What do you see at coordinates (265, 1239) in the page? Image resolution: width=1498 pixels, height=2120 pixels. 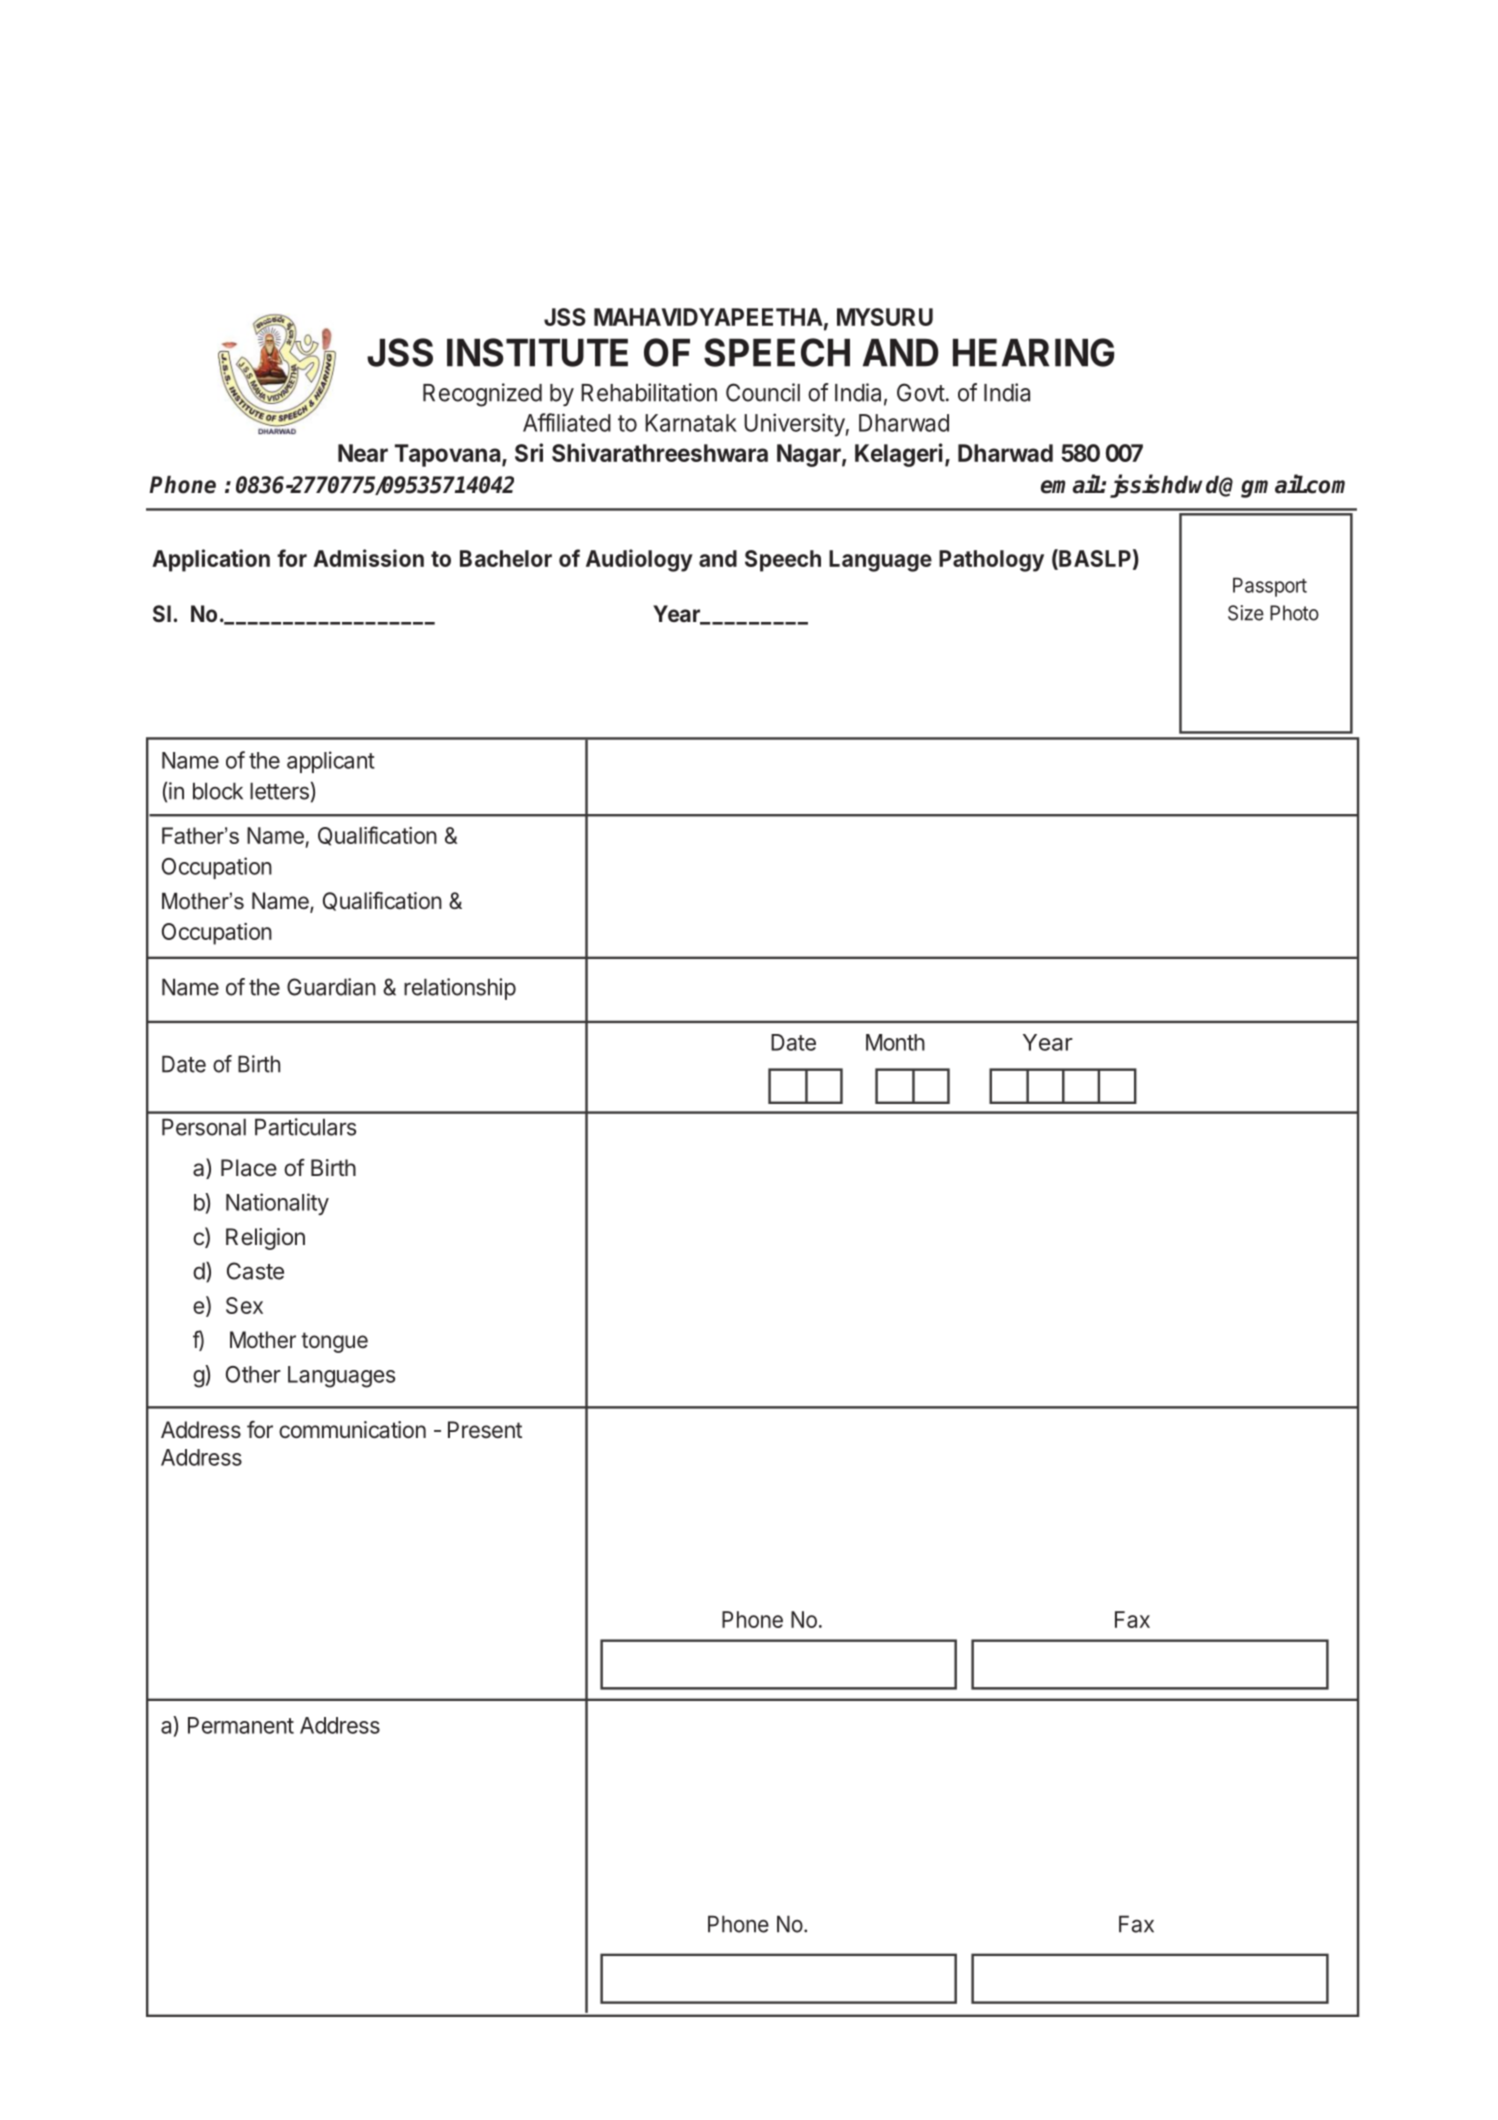 I see `Religion` at bounding box center [265, 1239].
